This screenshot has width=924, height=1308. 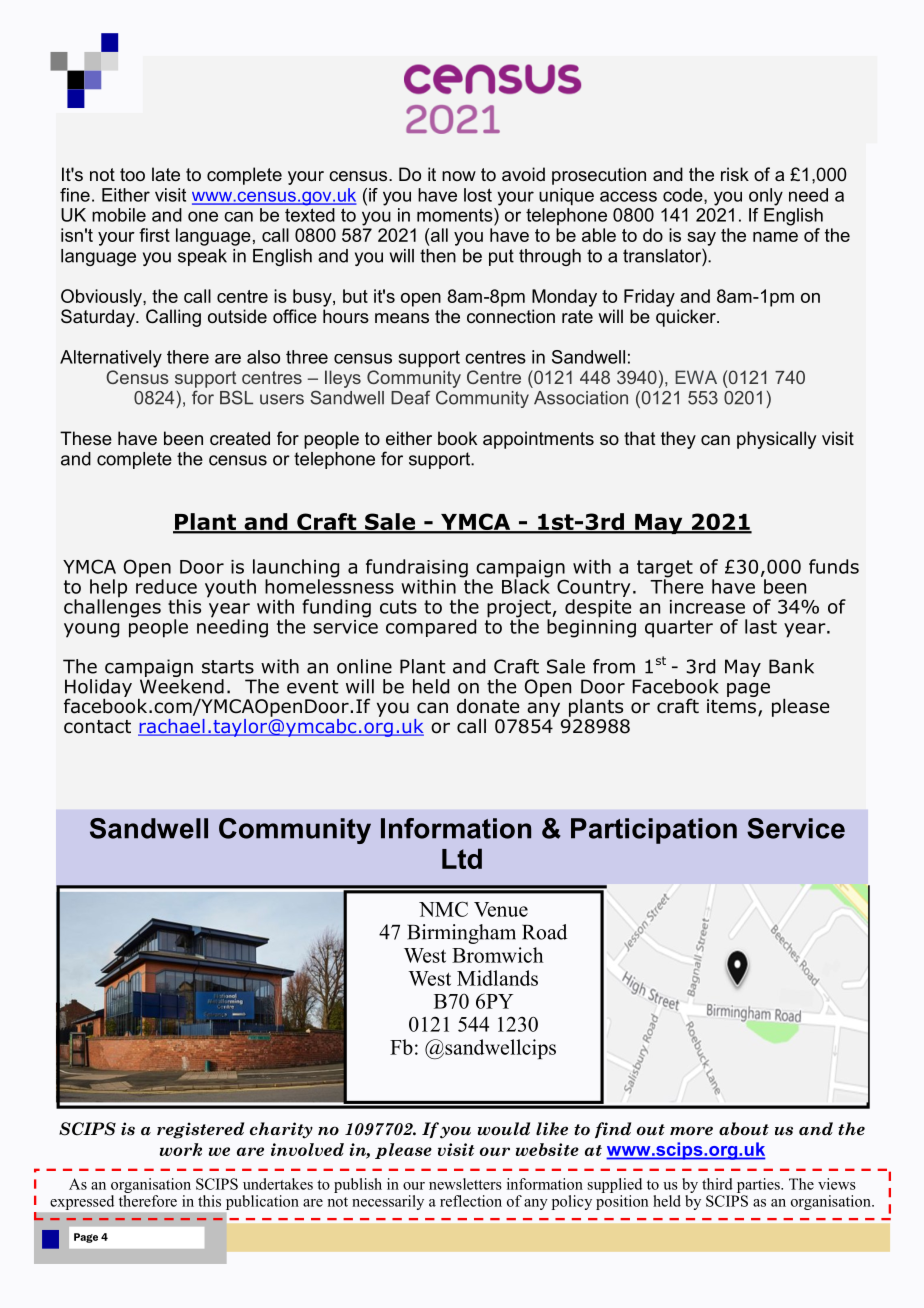 I want to click on NMC, so click(x=443, y=909).
